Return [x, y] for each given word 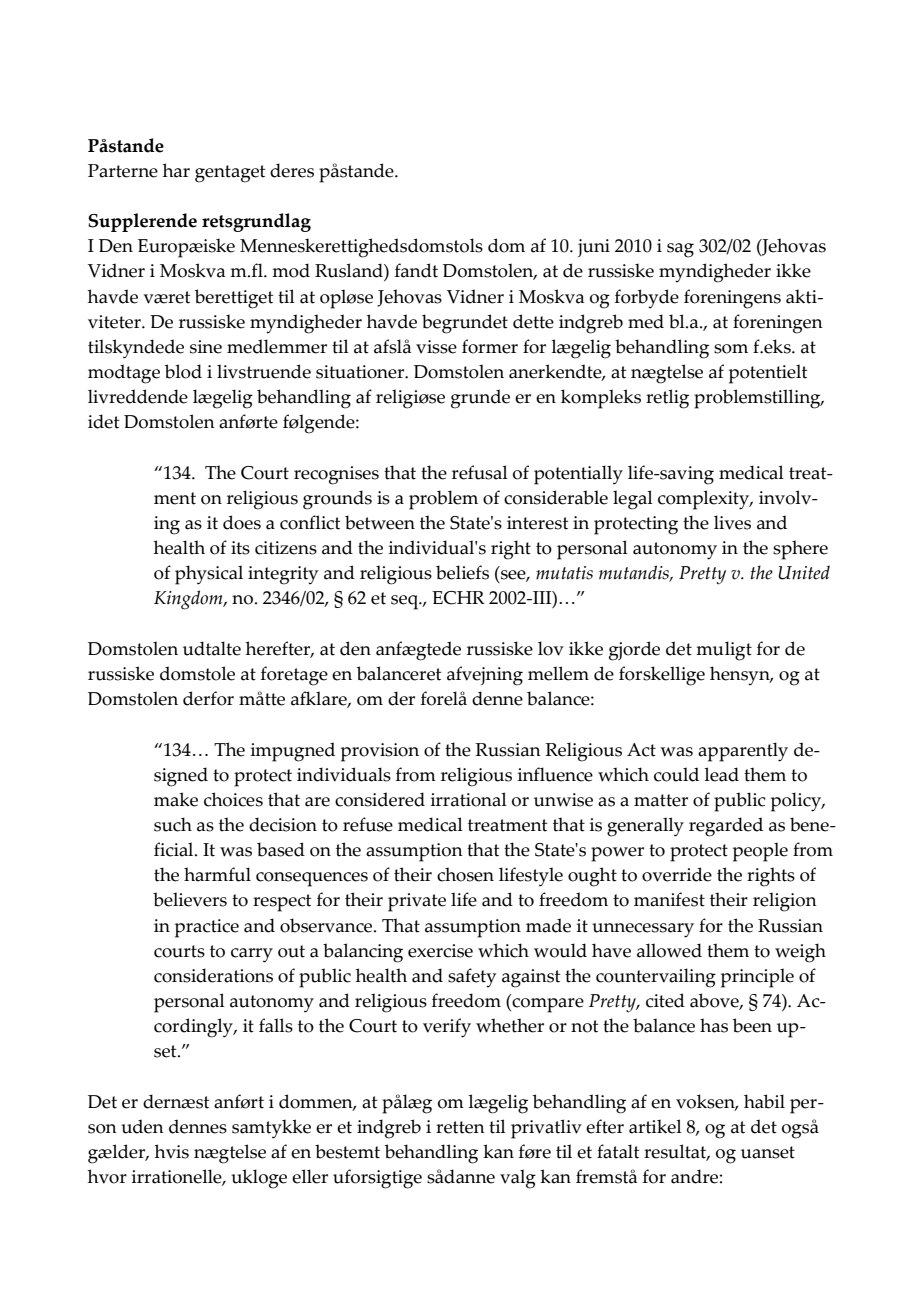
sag [680, 250]
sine [206, 347]
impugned [293, 752]
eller [310, 1176]
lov [551, 648]
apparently [743, 752]
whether [510, 1025]
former [490, 346]
